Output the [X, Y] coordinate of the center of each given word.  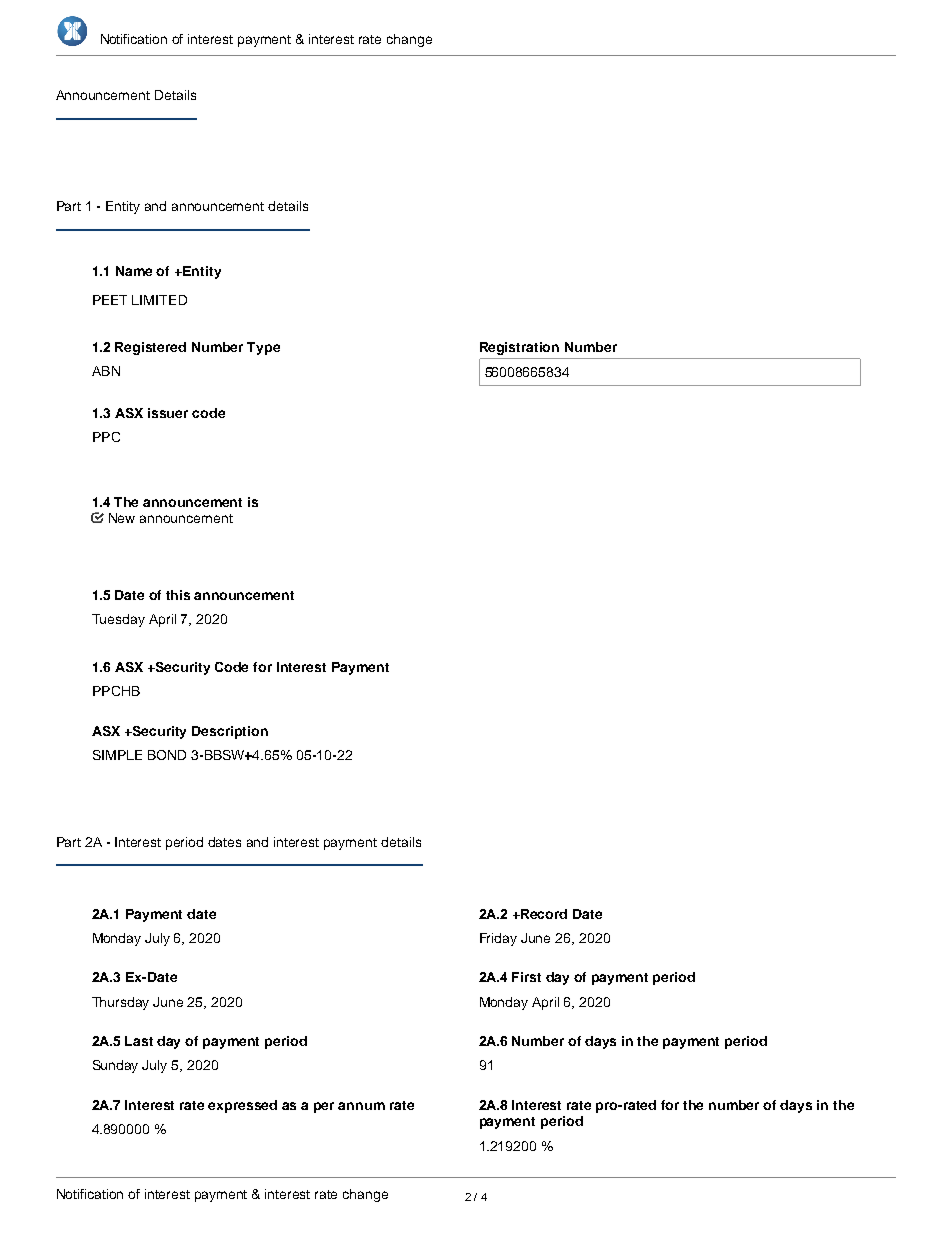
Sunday [115, 1066]
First [526, 977]
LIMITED [159, 300]
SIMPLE [117, 755]
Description [230, 732]
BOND [167, 755]
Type [263, 348]
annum [361, 1106]
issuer [168, 413]
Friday [498, 939]
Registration [519, 348]
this [178, 595]
